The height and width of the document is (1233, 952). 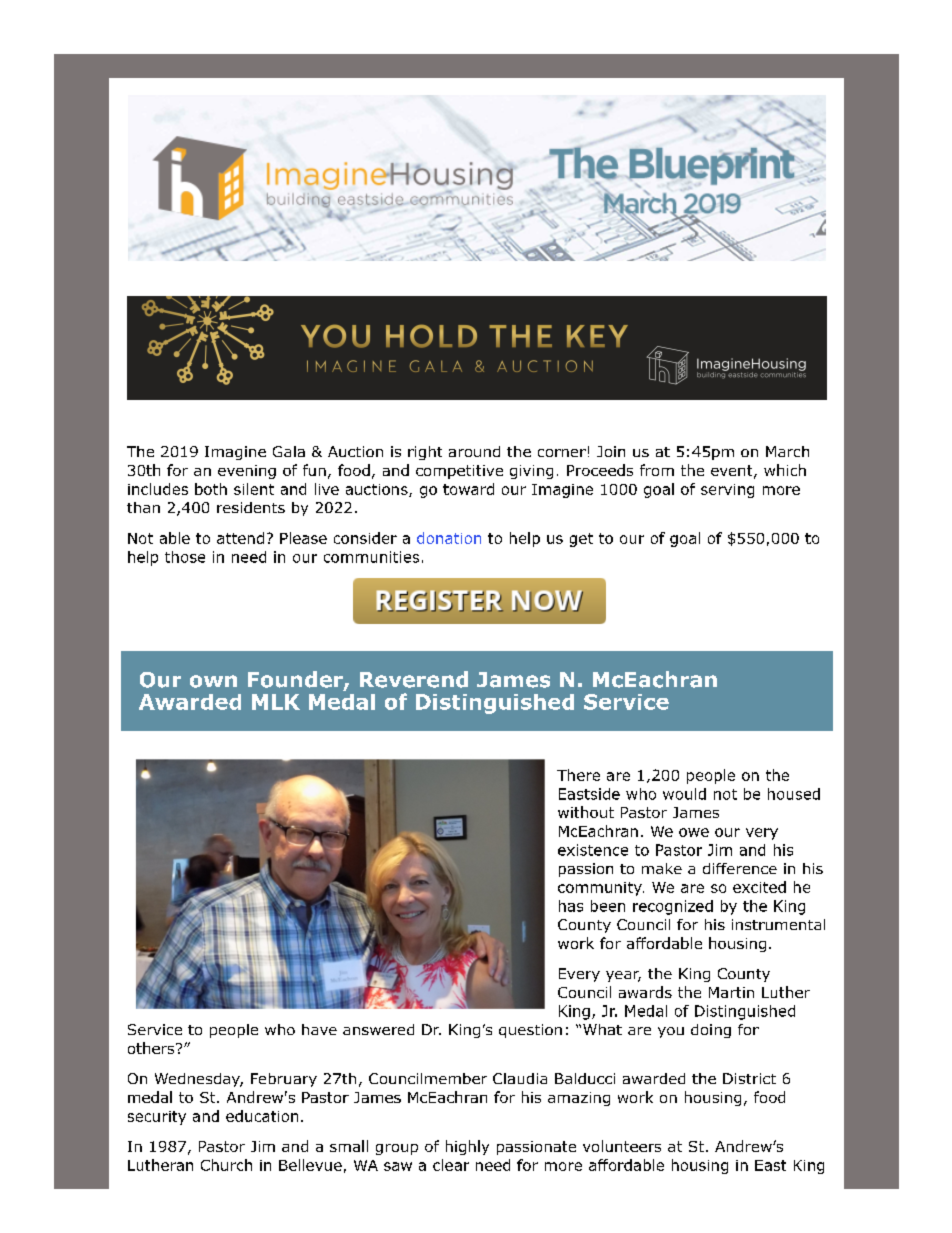 What do you see at coordinates (213, 681) in the document?
I see `own` at bounding box center [213, 681].
